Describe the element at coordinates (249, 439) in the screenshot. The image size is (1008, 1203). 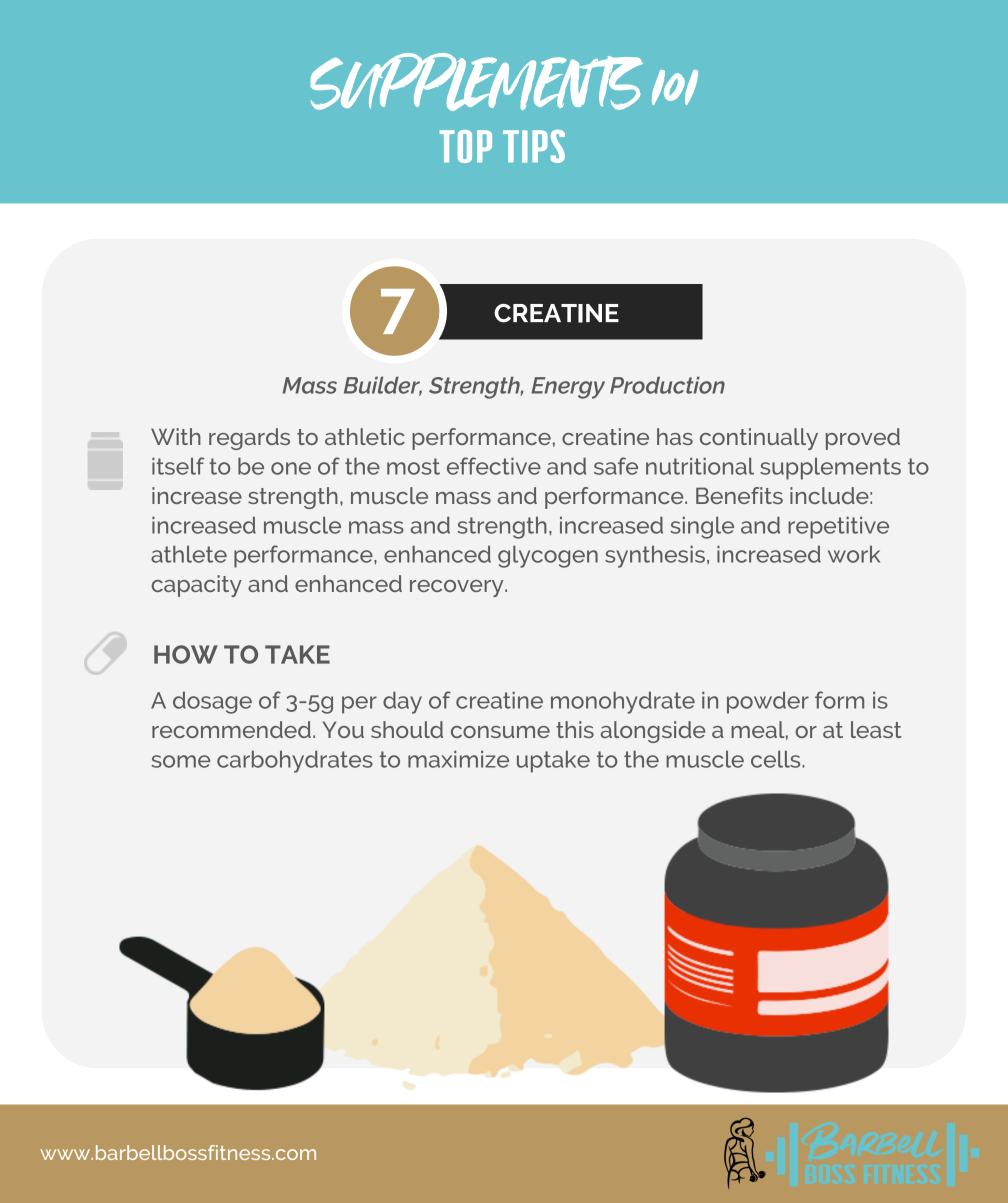
I see `regards` at that location.
